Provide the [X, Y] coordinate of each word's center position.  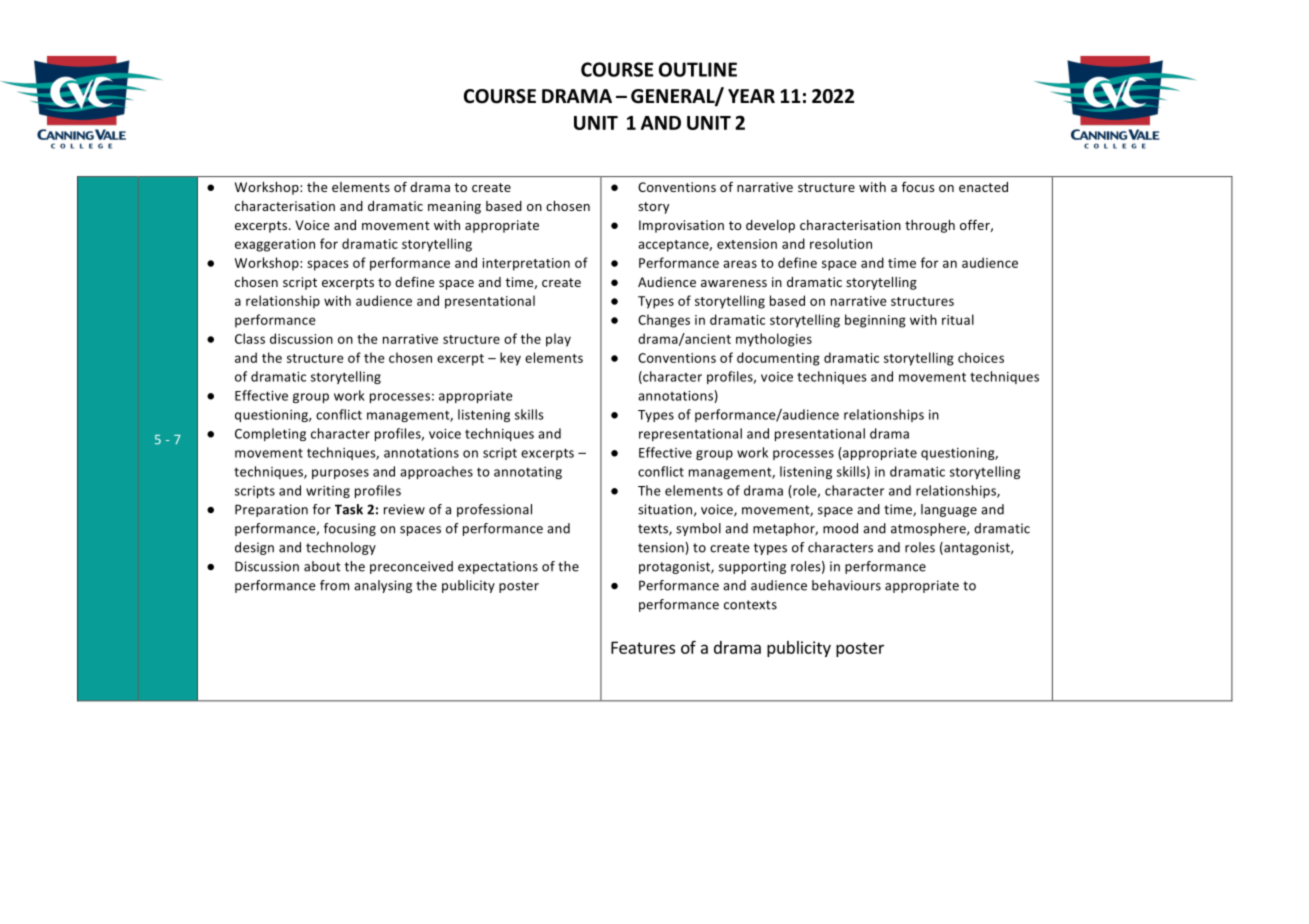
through [930, 226]
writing [328, 492]
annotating [528, 473]
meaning [454, 207]
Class [250, 338]
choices [981, 357]
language [949, 510]
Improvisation [681, 226]
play [558, 340]
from [334, 585]
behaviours [846, 585]
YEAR [751, 96]
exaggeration [275, 245]
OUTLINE [698, 69]
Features [643, 647]
